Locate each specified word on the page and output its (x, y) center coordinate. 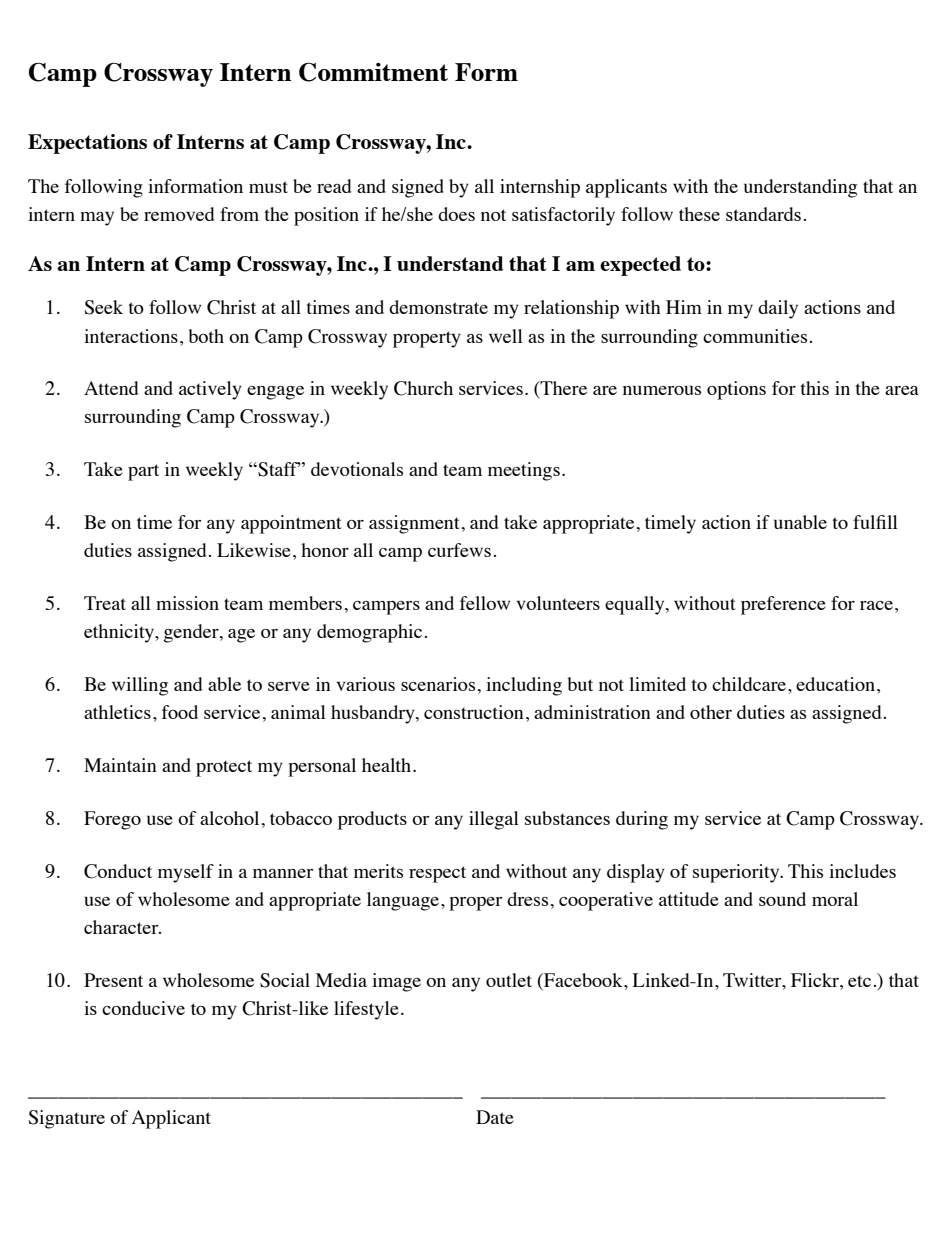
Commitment (373, 72)
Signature (66, 1119)
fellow (485, 603)
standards (763, 214)
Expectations (87, 144)
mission (187, 603)
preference (783, 605)
